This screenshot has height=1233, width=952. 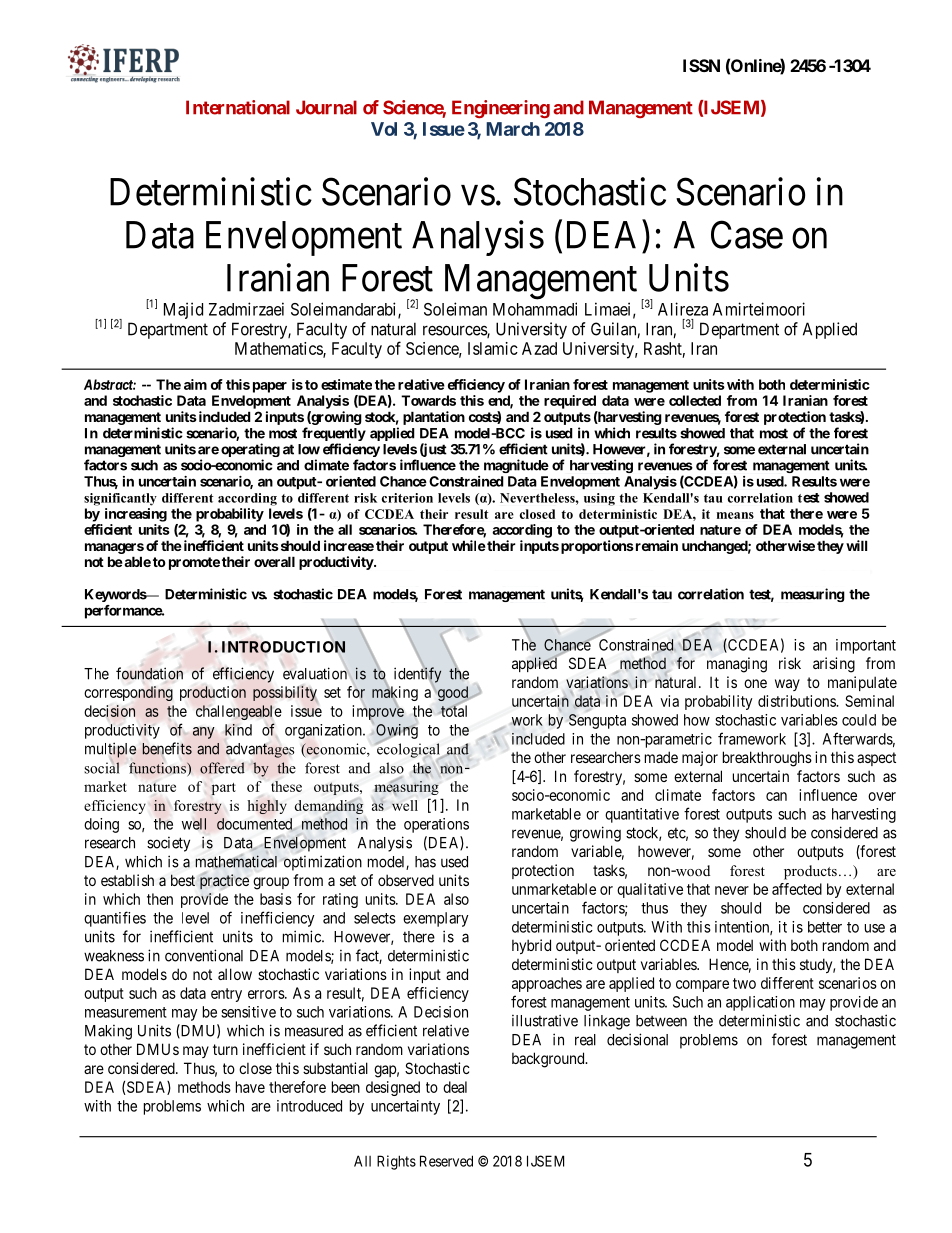 I want to click on while, so click(x=469, y=545).
